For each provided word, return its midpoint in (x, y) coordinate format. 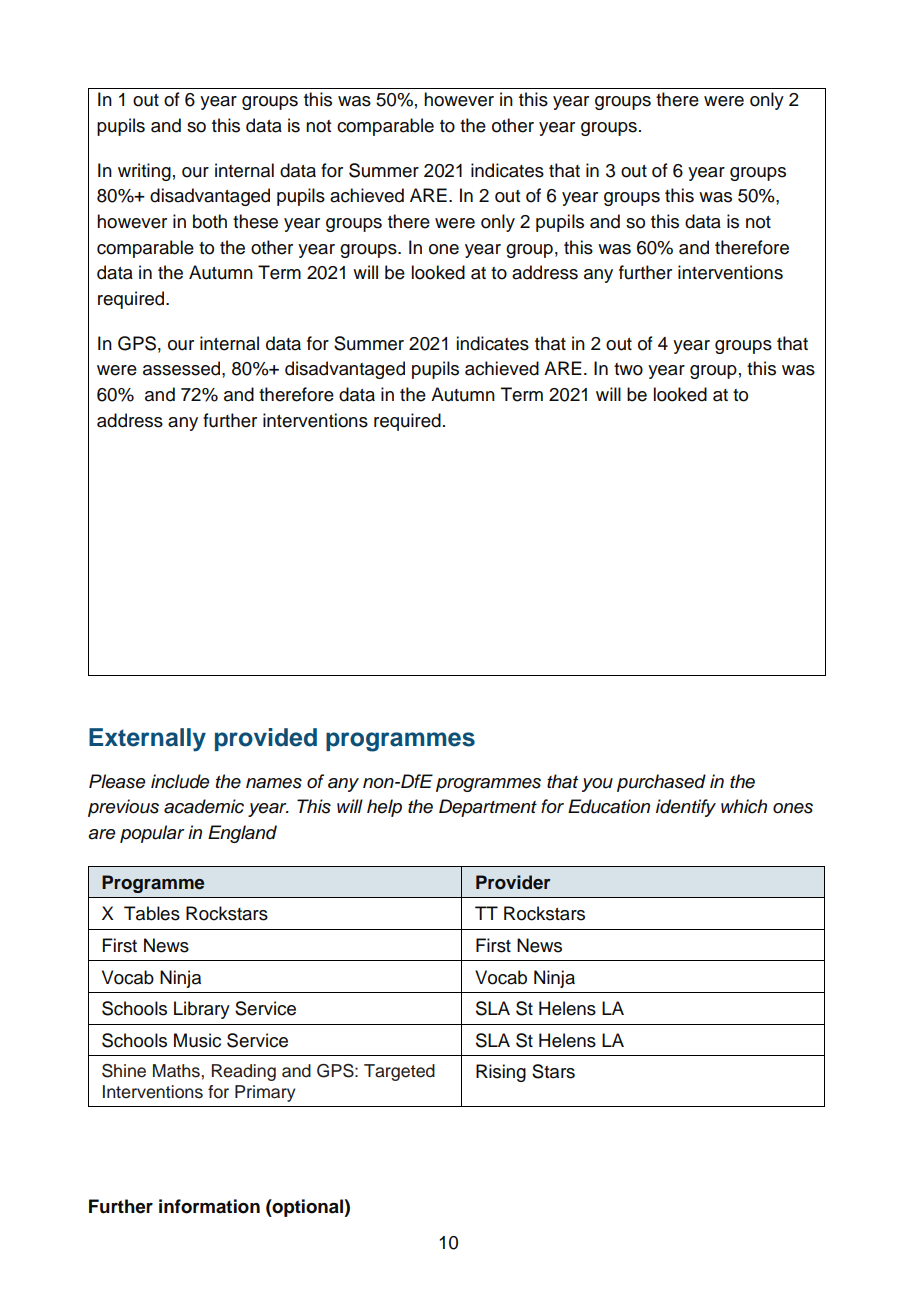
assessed (183, 368)
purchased (661, 783)
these (255, 221)
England (242, 834)
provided (266, 739)
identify (686, 808)
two (628, 369)
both (210, 221)
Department (488, 808)
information (209, 1206)
